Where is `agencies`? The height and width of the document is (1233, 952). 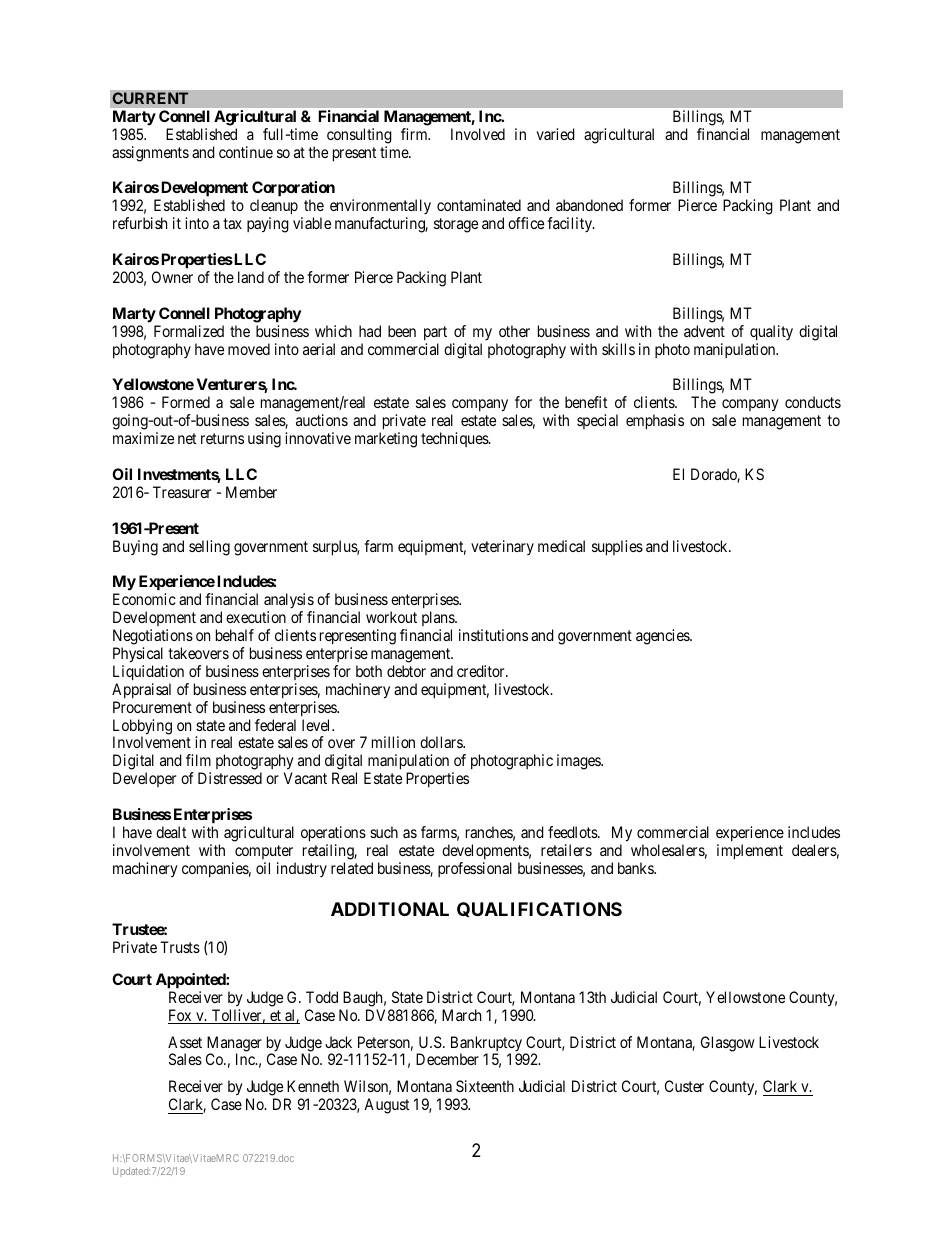 agencies is located at coordinates (663, 637).
